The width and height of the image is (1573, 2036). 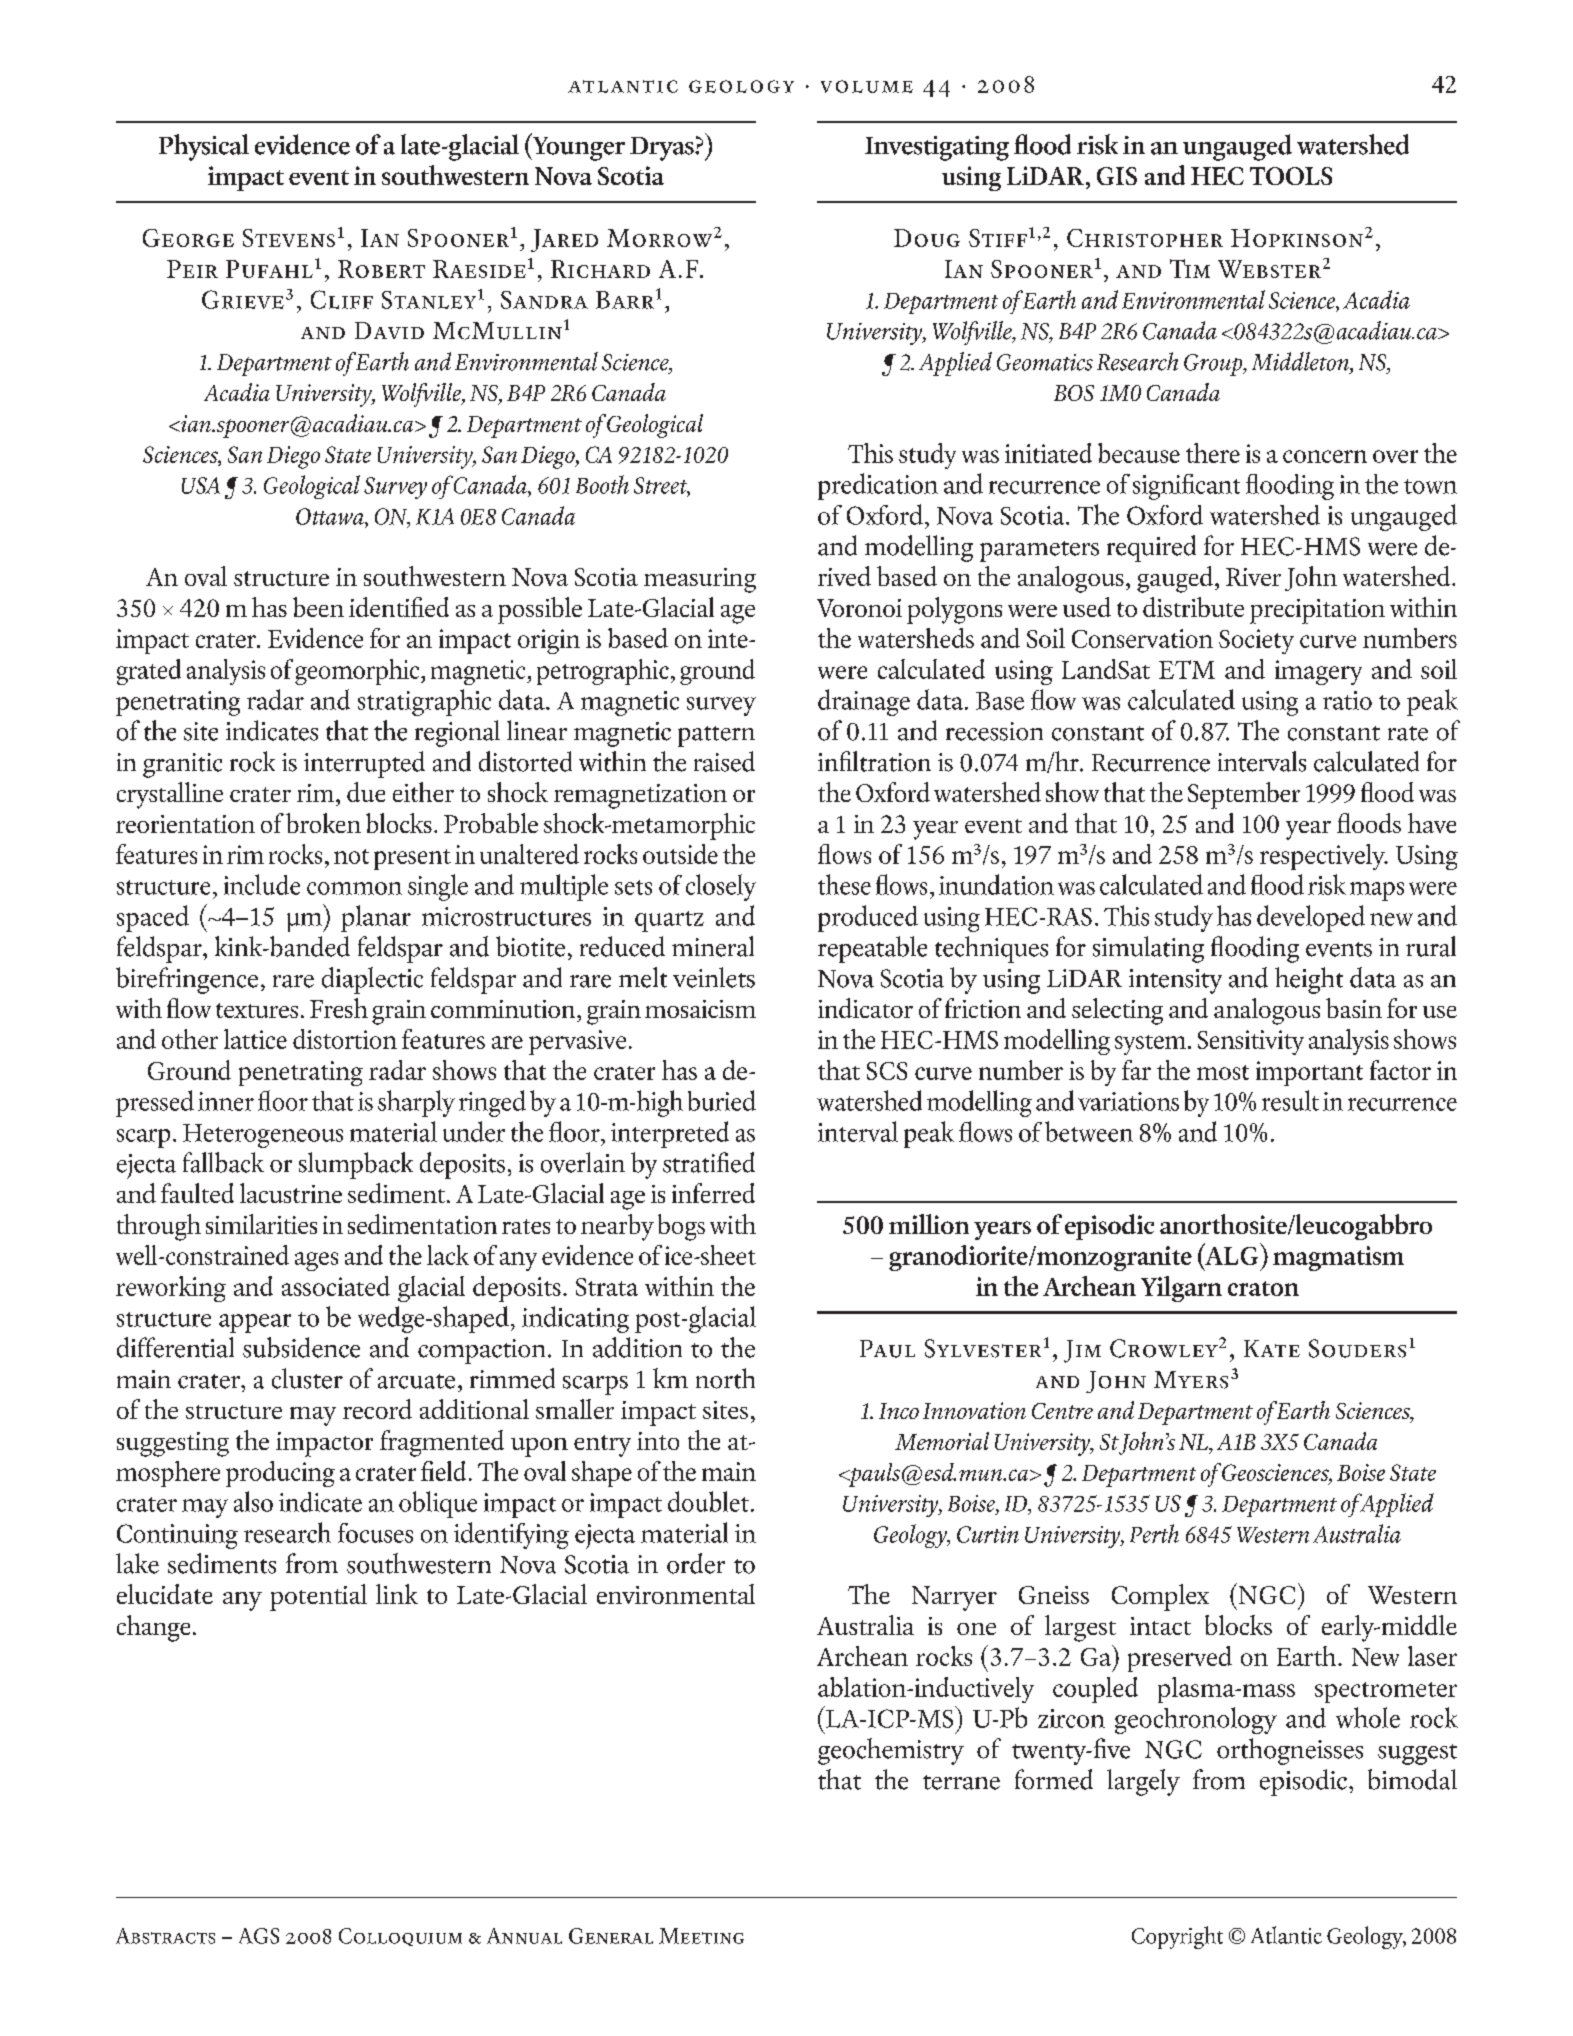 What do you see at coordinates (724, 761) in the image?
I see `raised` at bounding box center [724, 761].
